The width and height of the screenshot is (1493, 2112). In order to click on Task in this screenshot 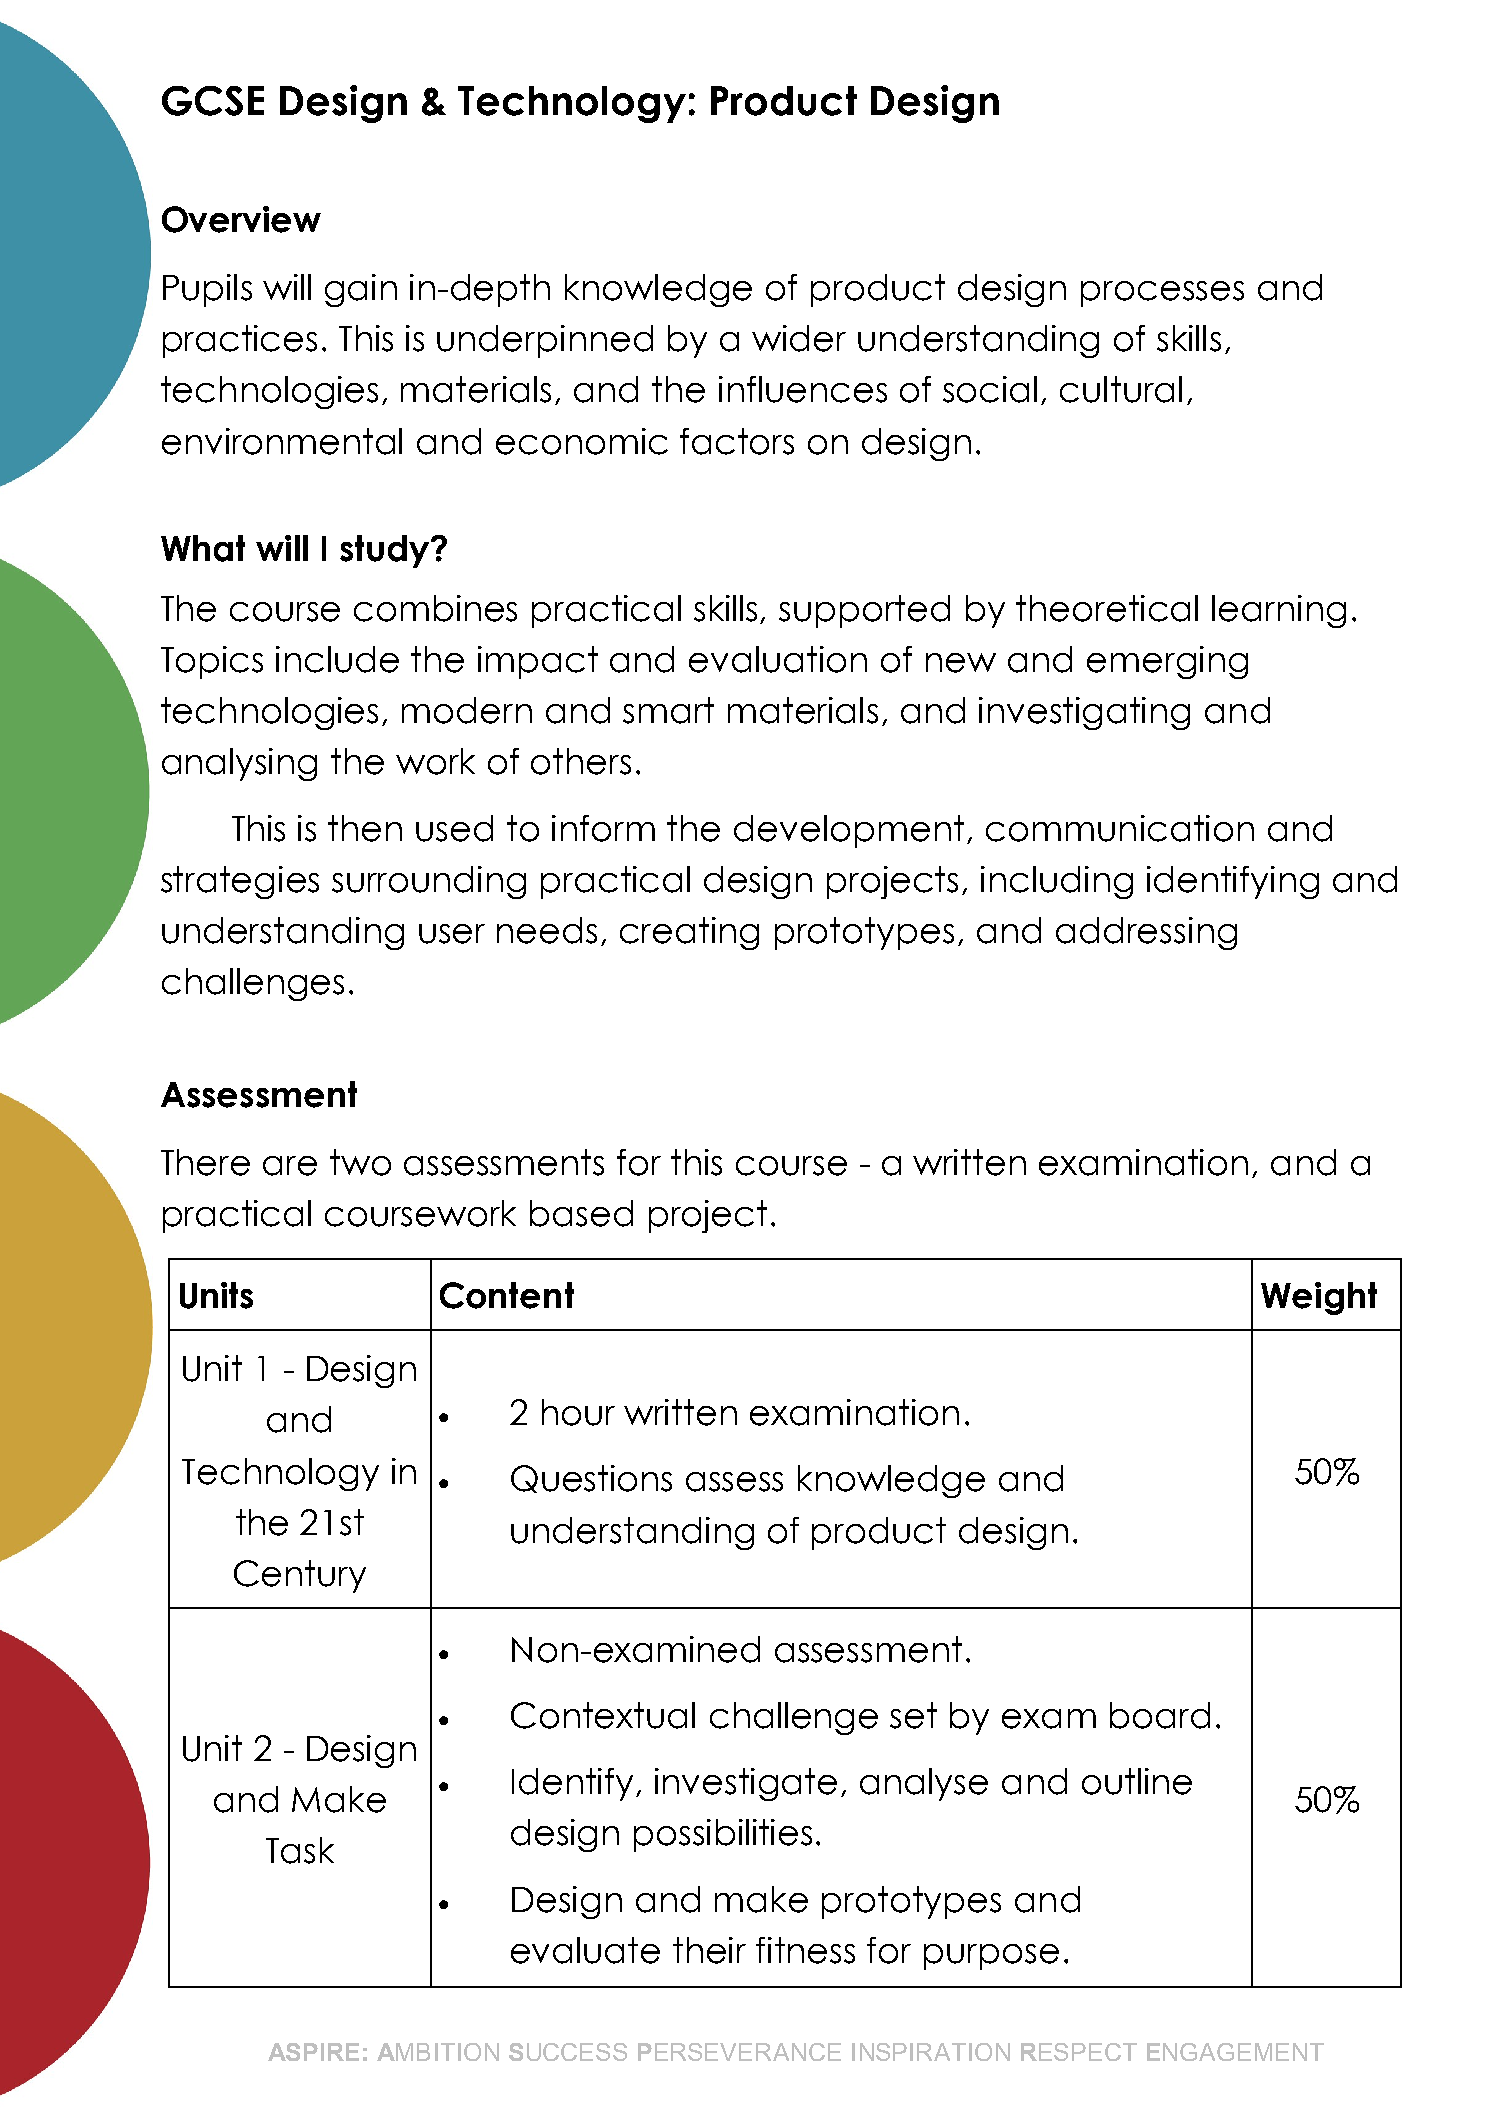, I will do `click(300, 1850)`.
